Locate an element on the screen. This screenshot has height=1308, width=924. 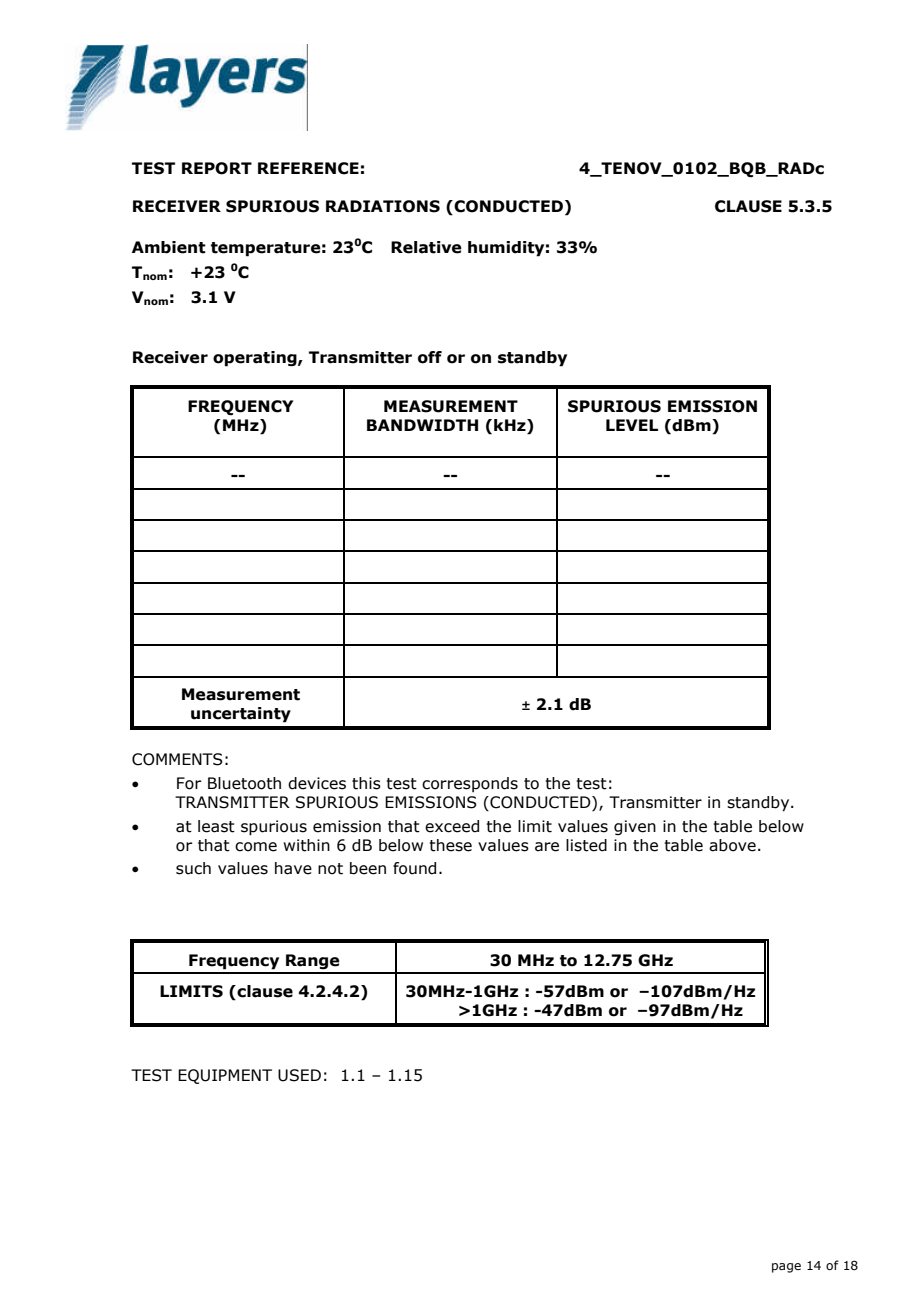
REPORT is located at coordinates (217, 168).
